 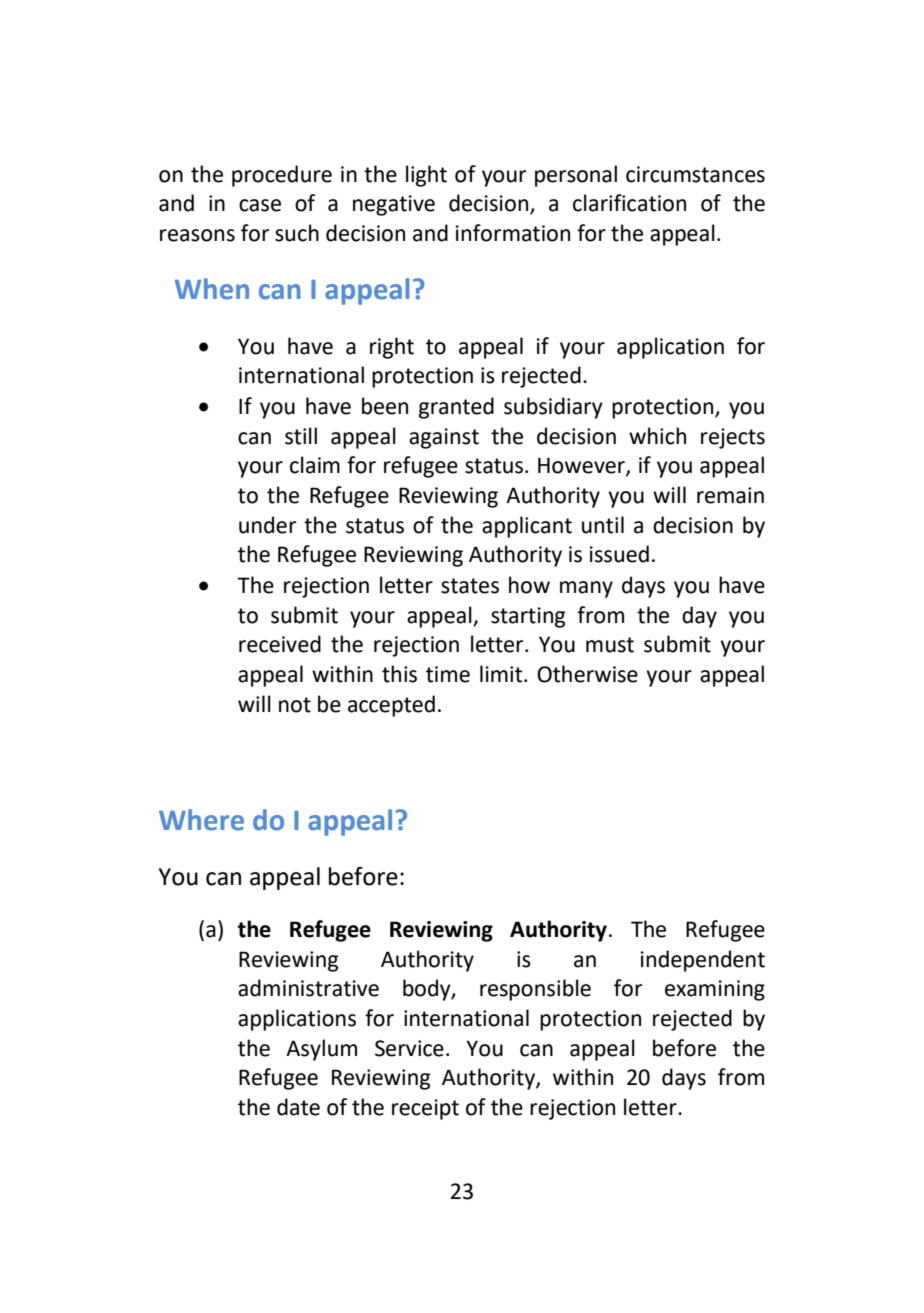 What do you see at coordinates (201, 820) in the screenshot?
I see `Where` at bounding box center [201, 820].
